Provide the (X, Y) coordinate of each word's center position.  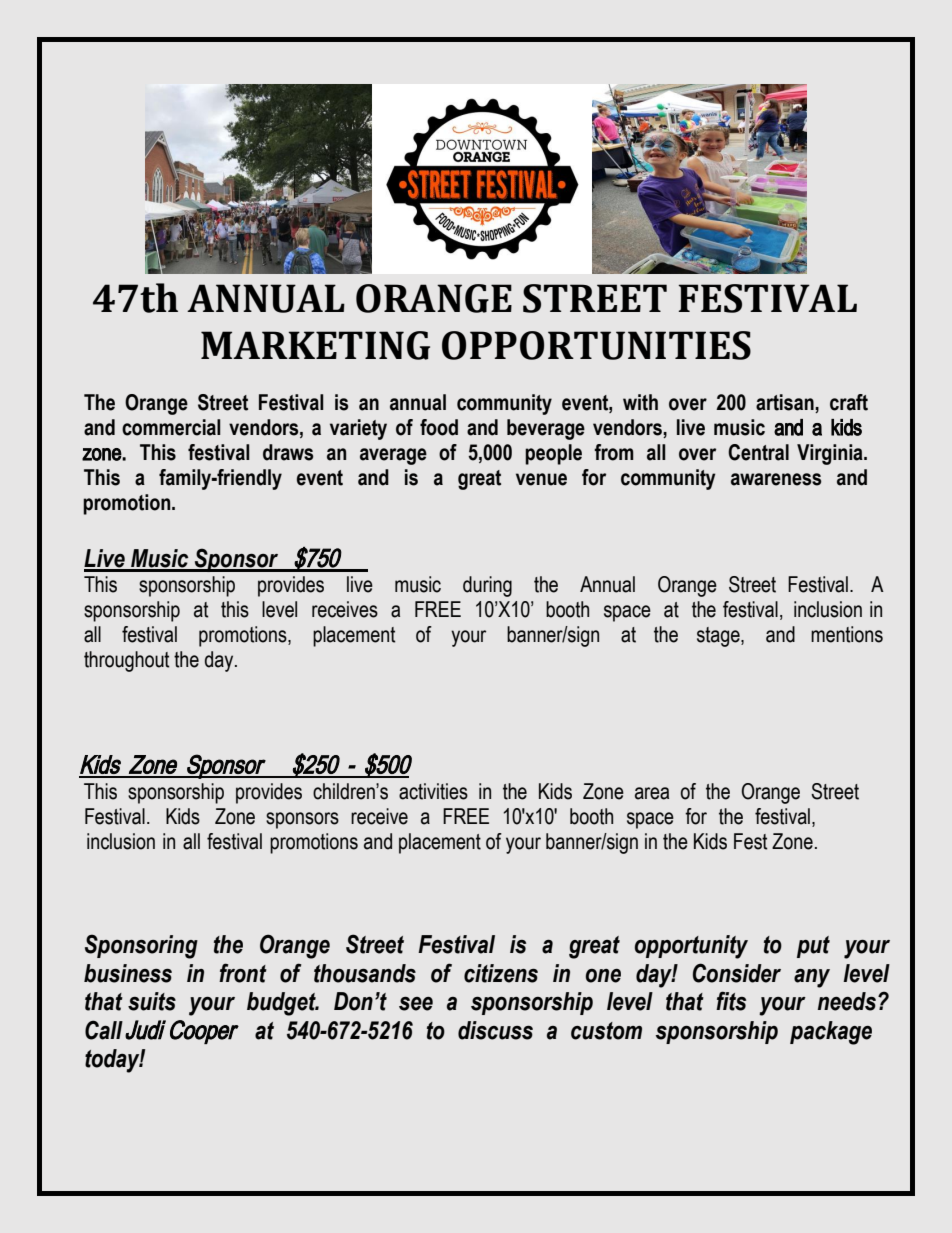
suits (152, 1001)
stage (719, 637)
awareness (776, 479)
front (243, 973)
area (652, 793)
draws (288, 452)
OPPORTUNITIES (596, 345)
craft (849, 402)
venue (541, 479)
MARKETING (315, 345)
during (487, 586)
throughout (127, 661)
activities (433, 791)
